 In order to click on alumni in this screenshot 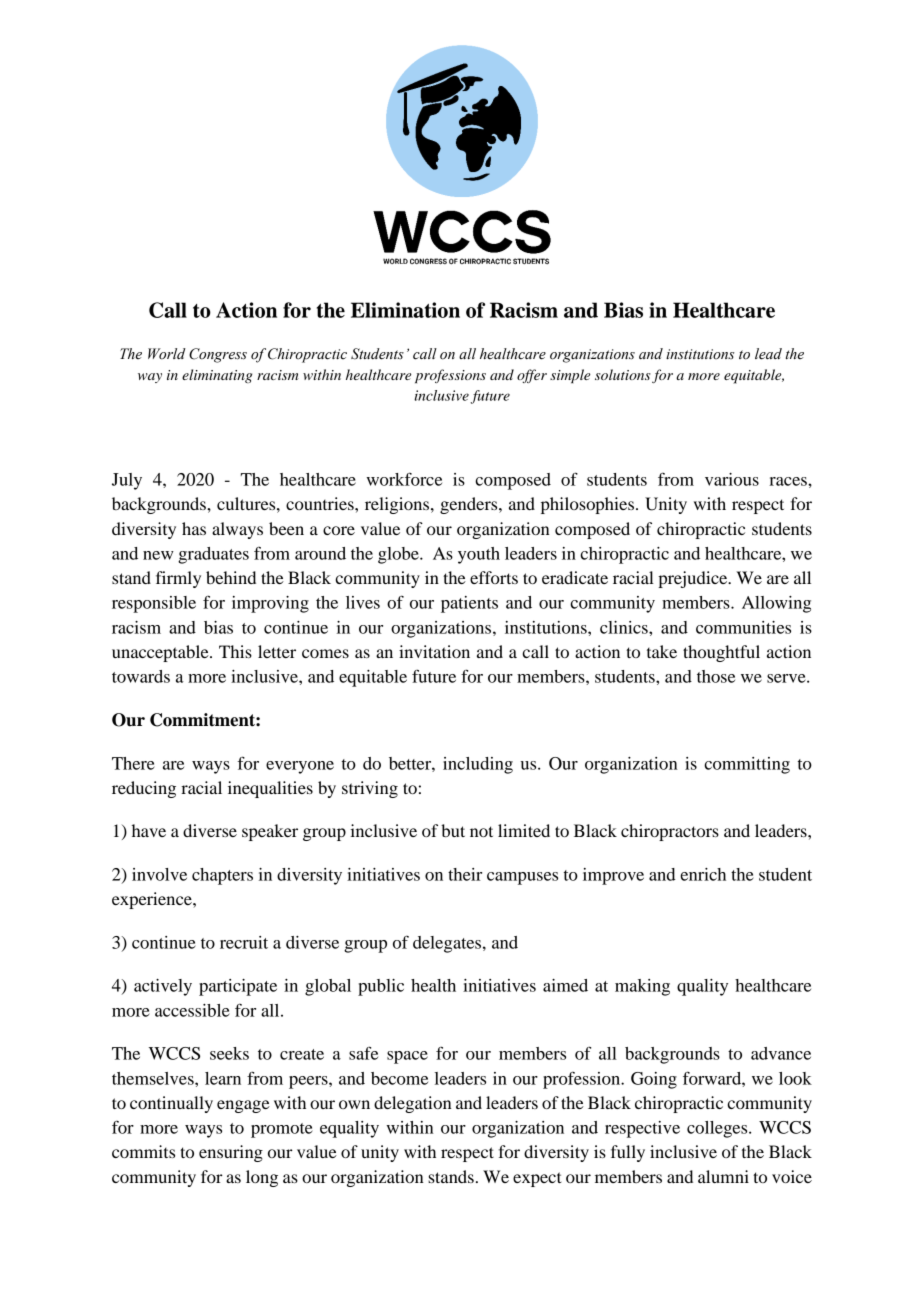, I will do `click(723, 1176)`.
